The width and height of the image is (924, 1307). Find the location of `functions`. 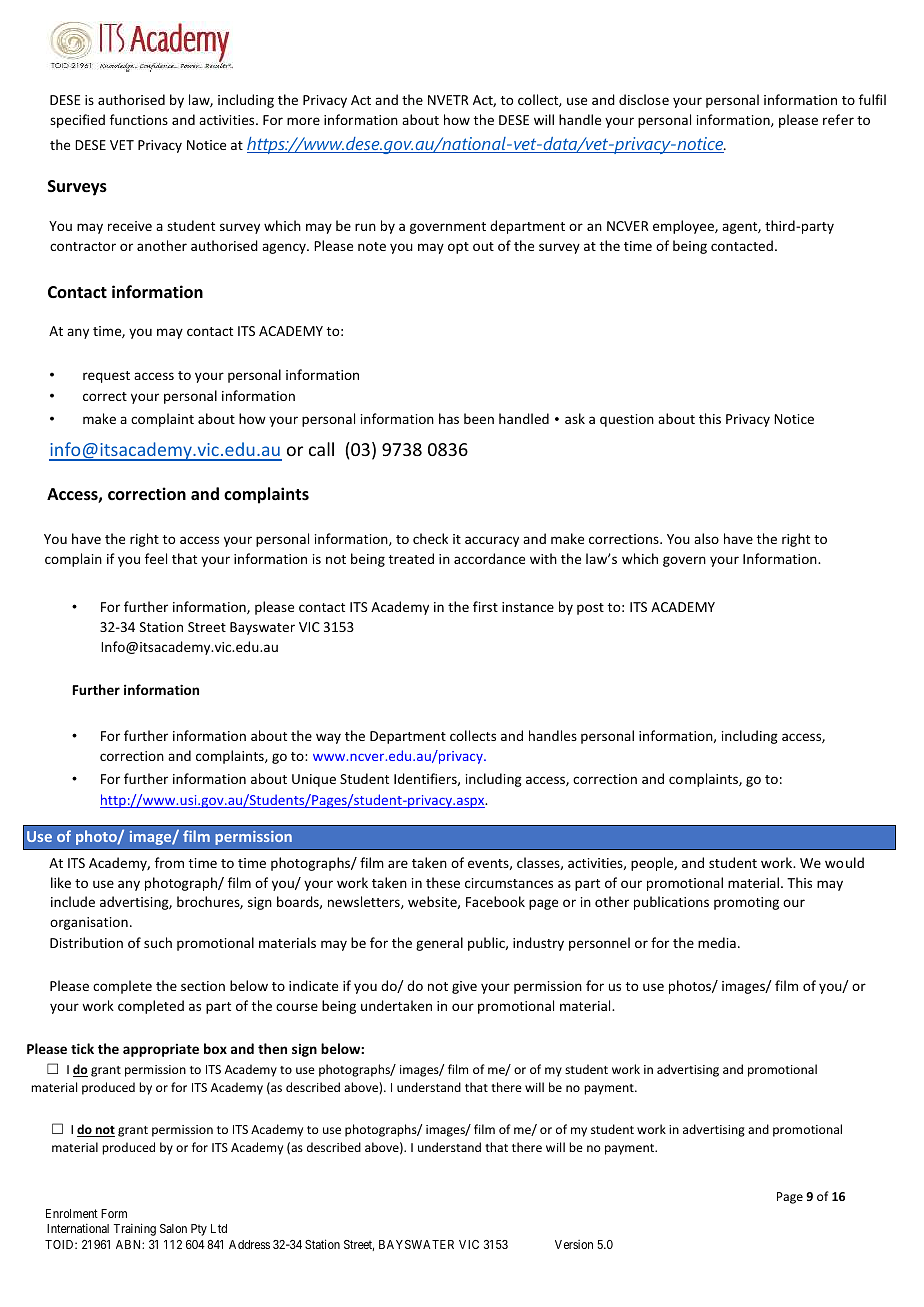

functions is located at coordinates (139, 119).
